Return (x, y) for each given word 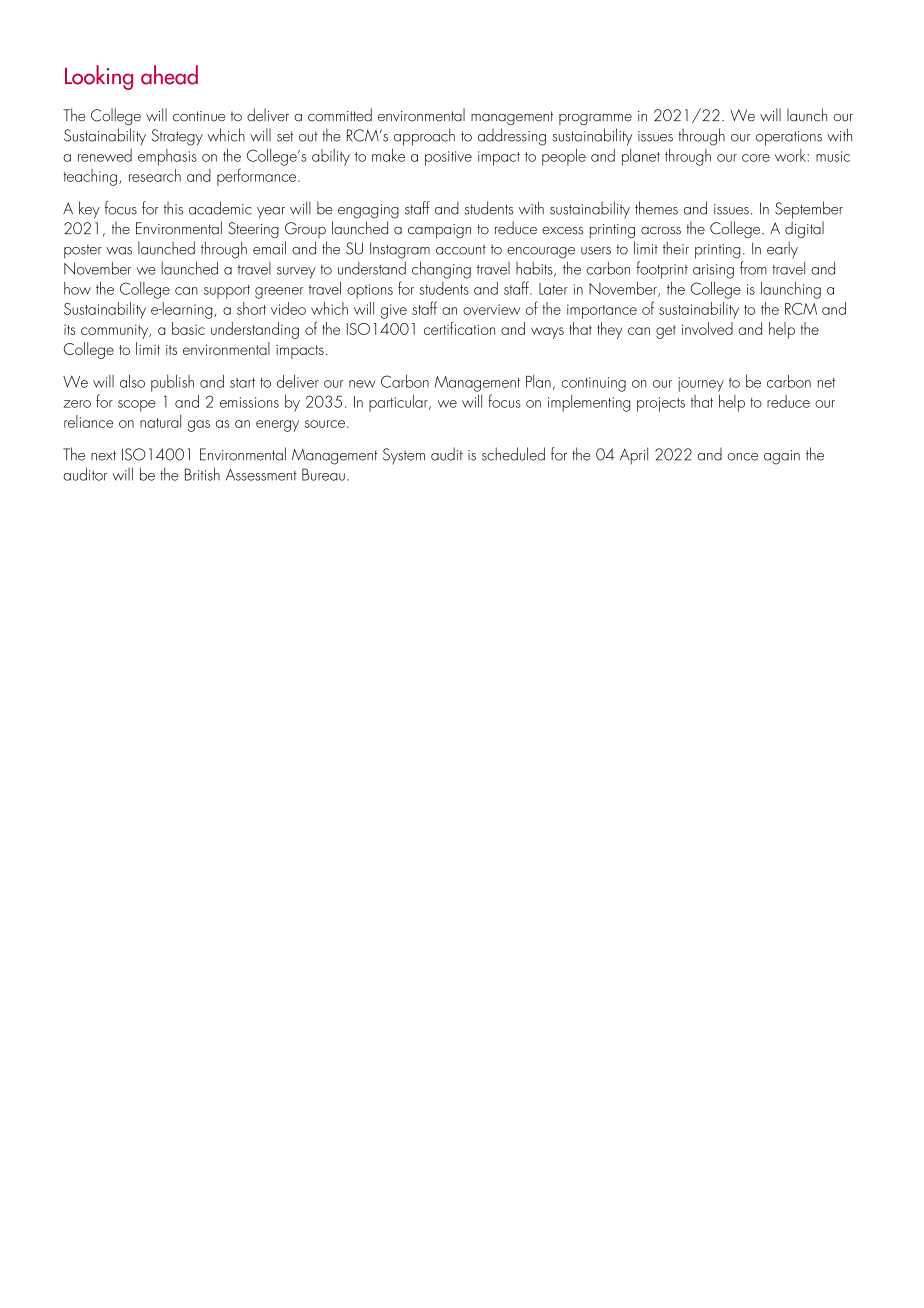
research (155, 175)
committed (340, 115)
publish (172, 383)
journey (701, 384)
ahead (169, 75)
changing (441, 270)
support (227, 292)
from (753, 268)
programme (595, 119)
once (742, 457)
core (756, 158)
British (202, 474)
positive (448, 158)
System (404, 456)
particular (399, 403)
